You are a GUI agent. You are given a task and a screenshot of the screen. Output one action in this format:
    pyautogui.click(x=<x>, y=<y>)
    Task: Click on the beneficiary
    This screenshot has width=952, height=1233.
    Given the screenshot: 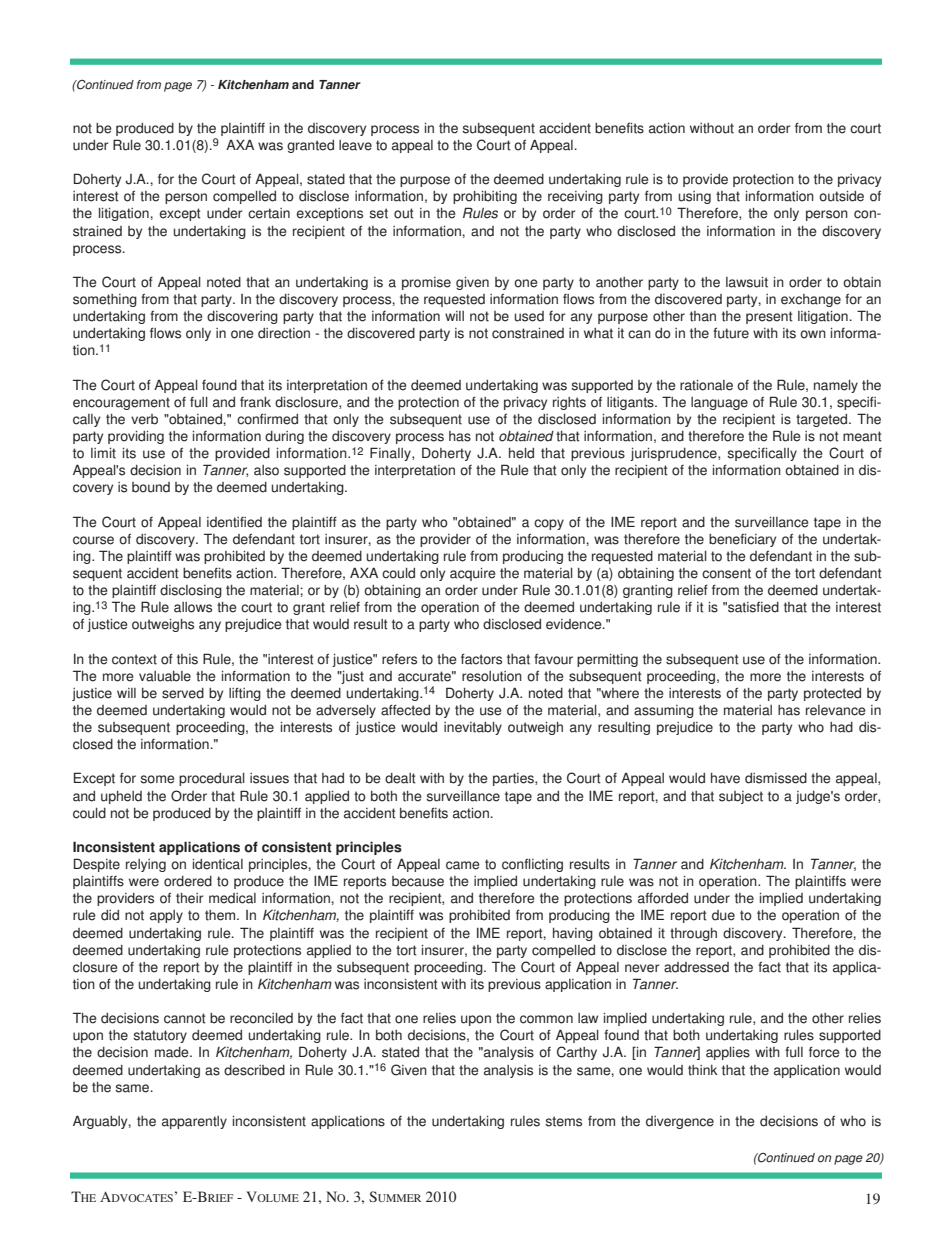 What is the action you would take?
    pyautogui.click(x=742, y=540)
